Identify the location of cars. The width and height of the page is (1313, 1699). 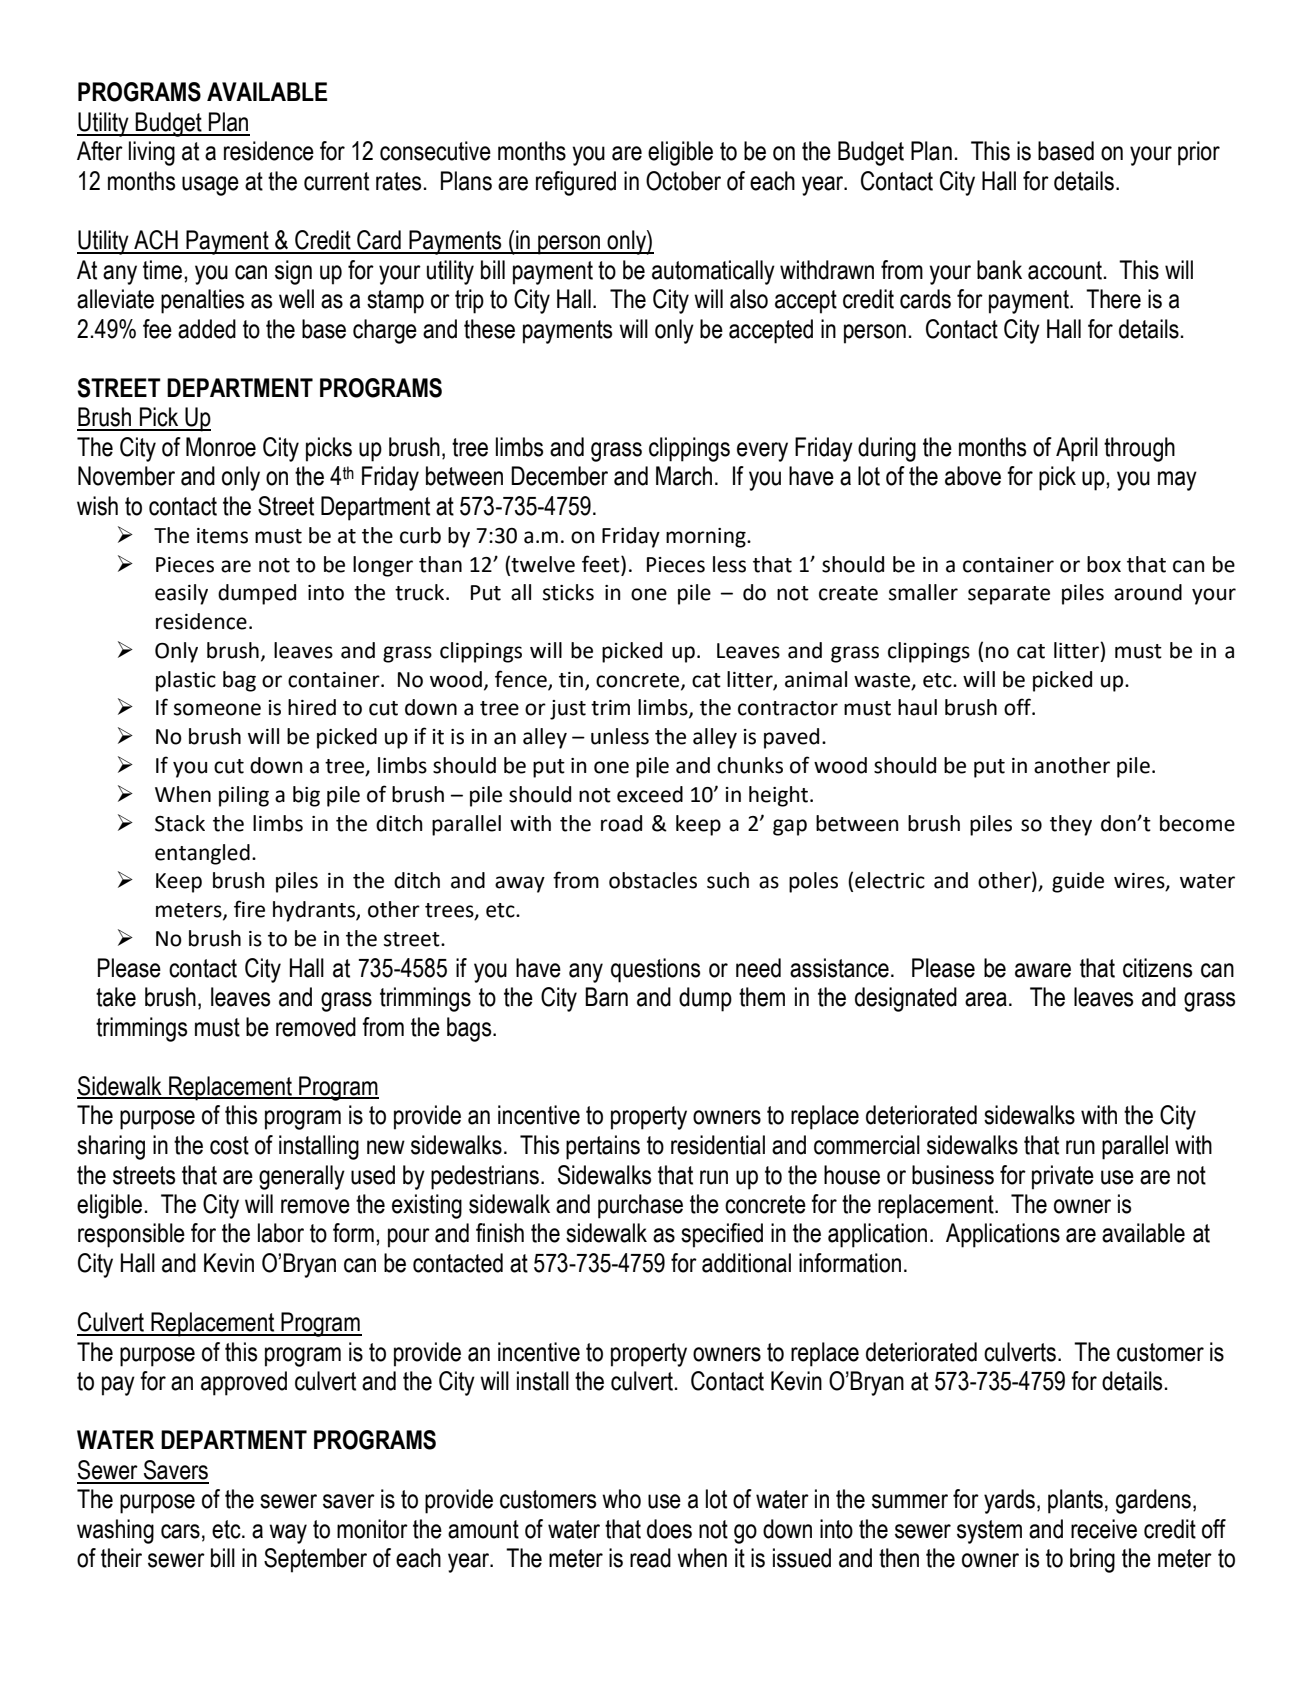
(180, 1531).
